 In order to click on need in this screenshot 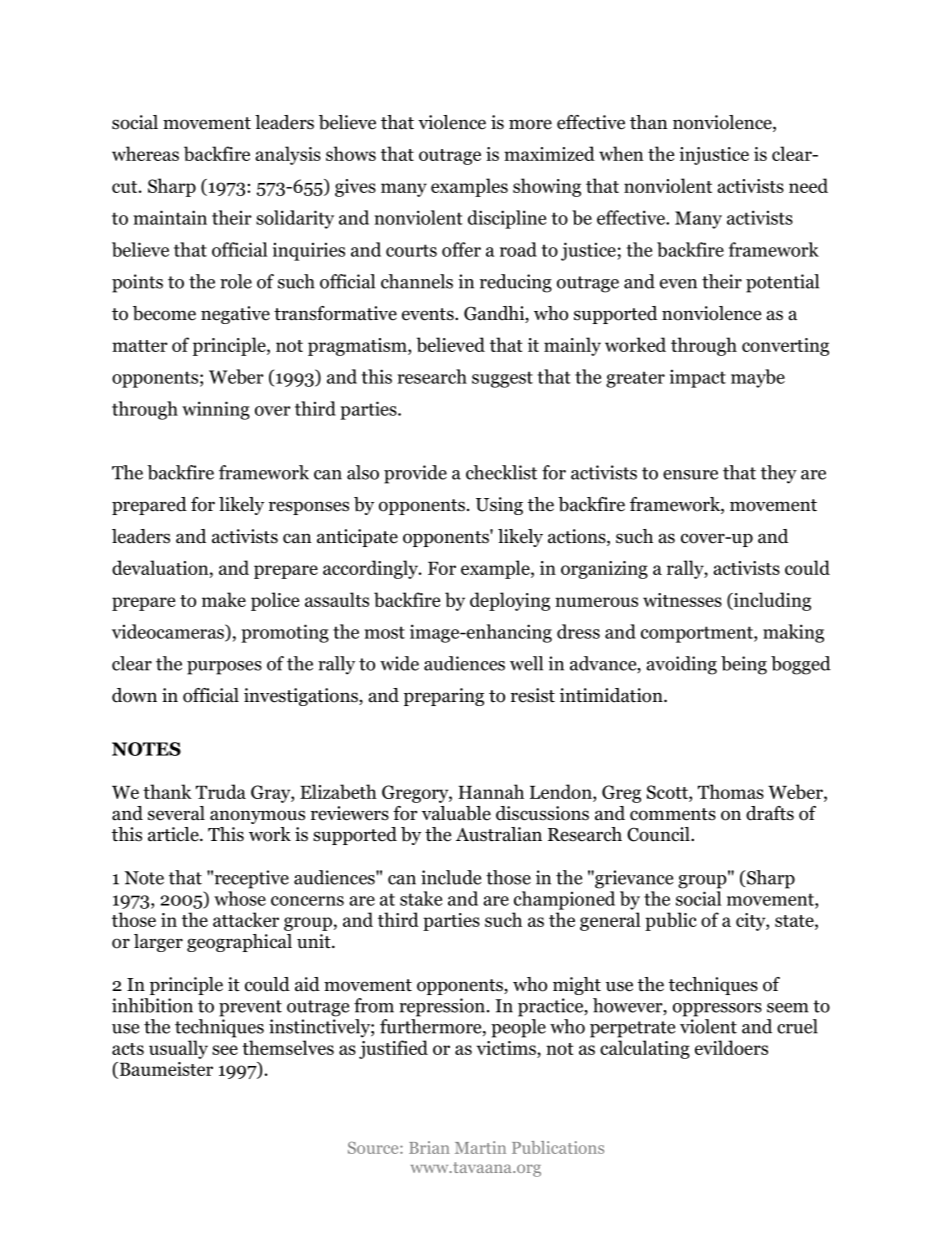, I will do `click(808, 185)`.
